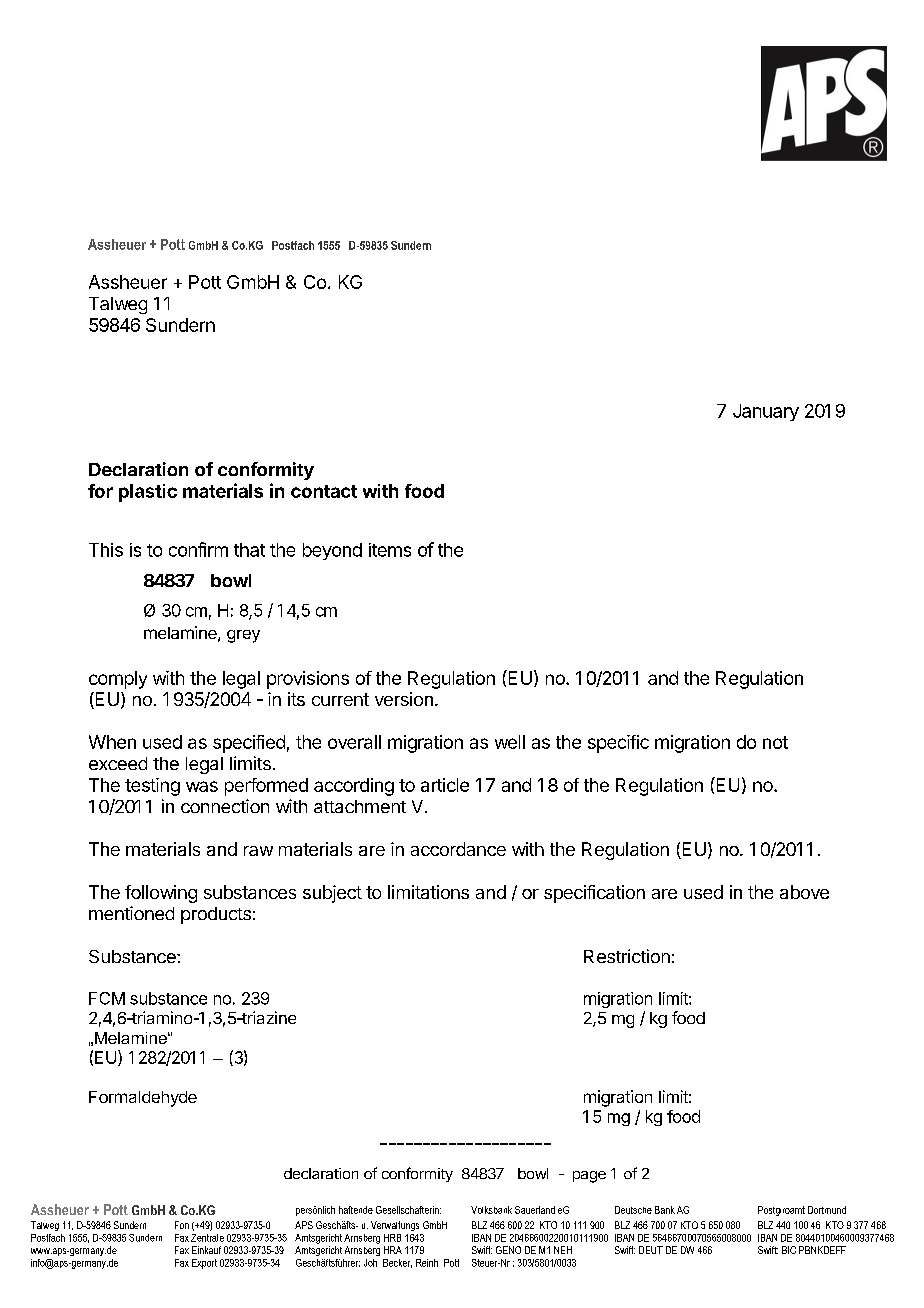 This screenshot has height=1308, width=924. I want to click on version, so click(404, 699).
